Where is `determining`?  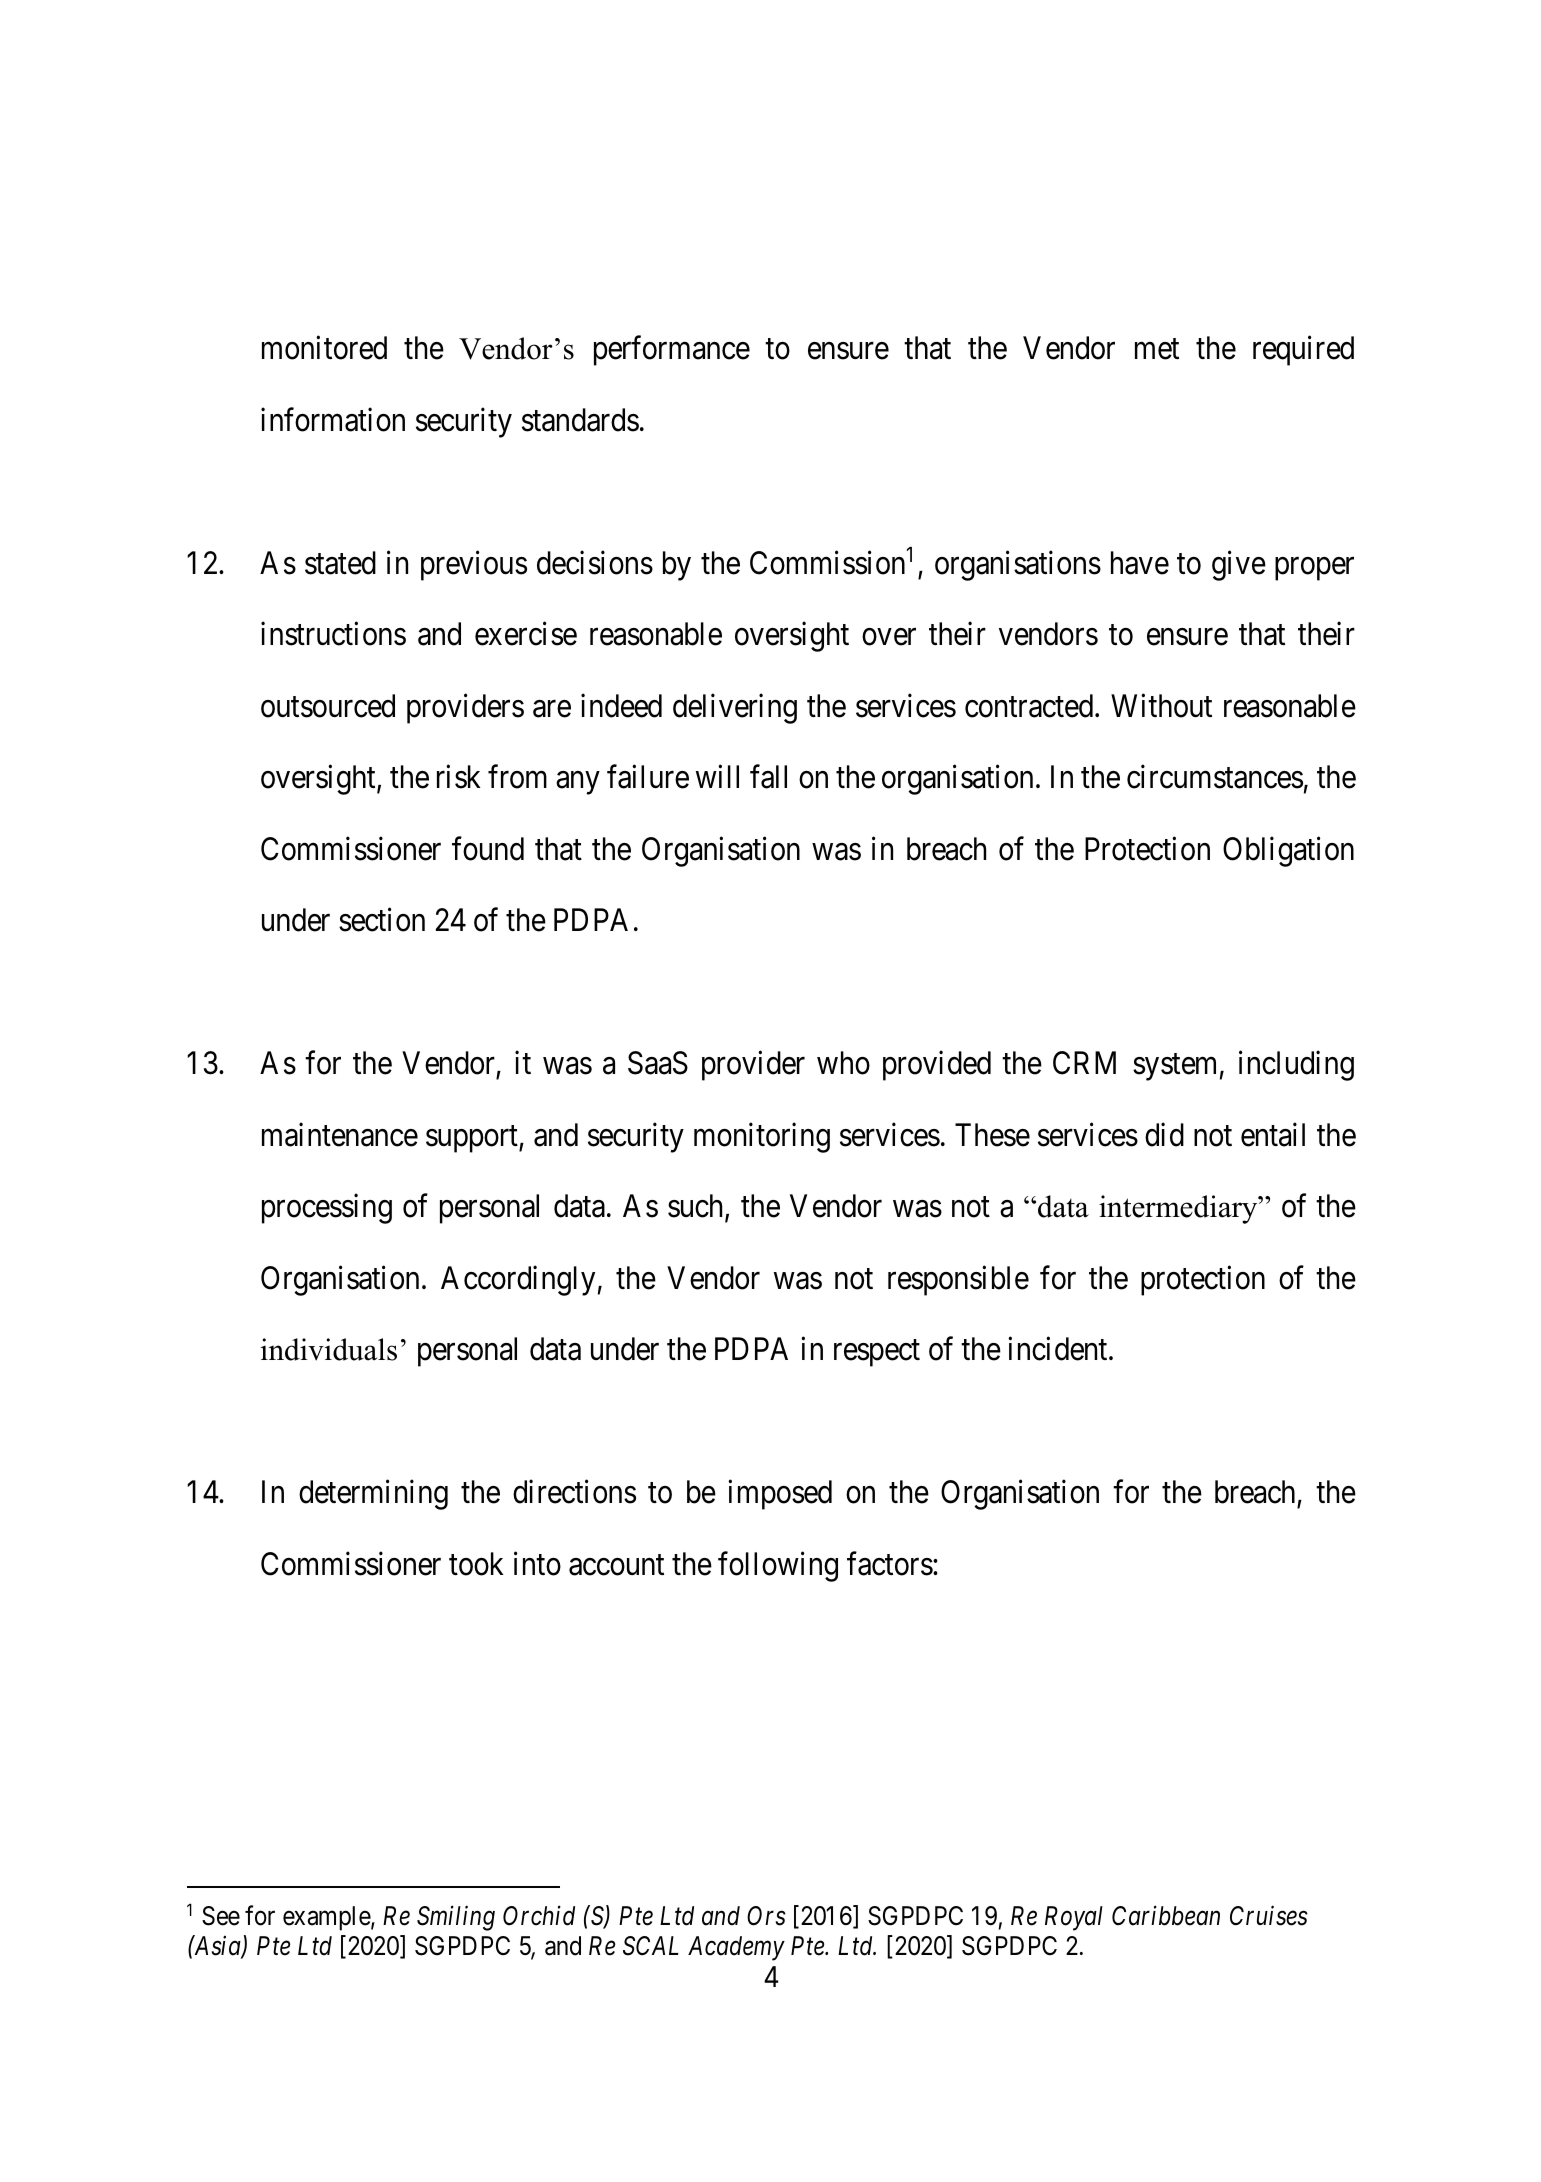
determining is located at coordinates (373, 1495).
